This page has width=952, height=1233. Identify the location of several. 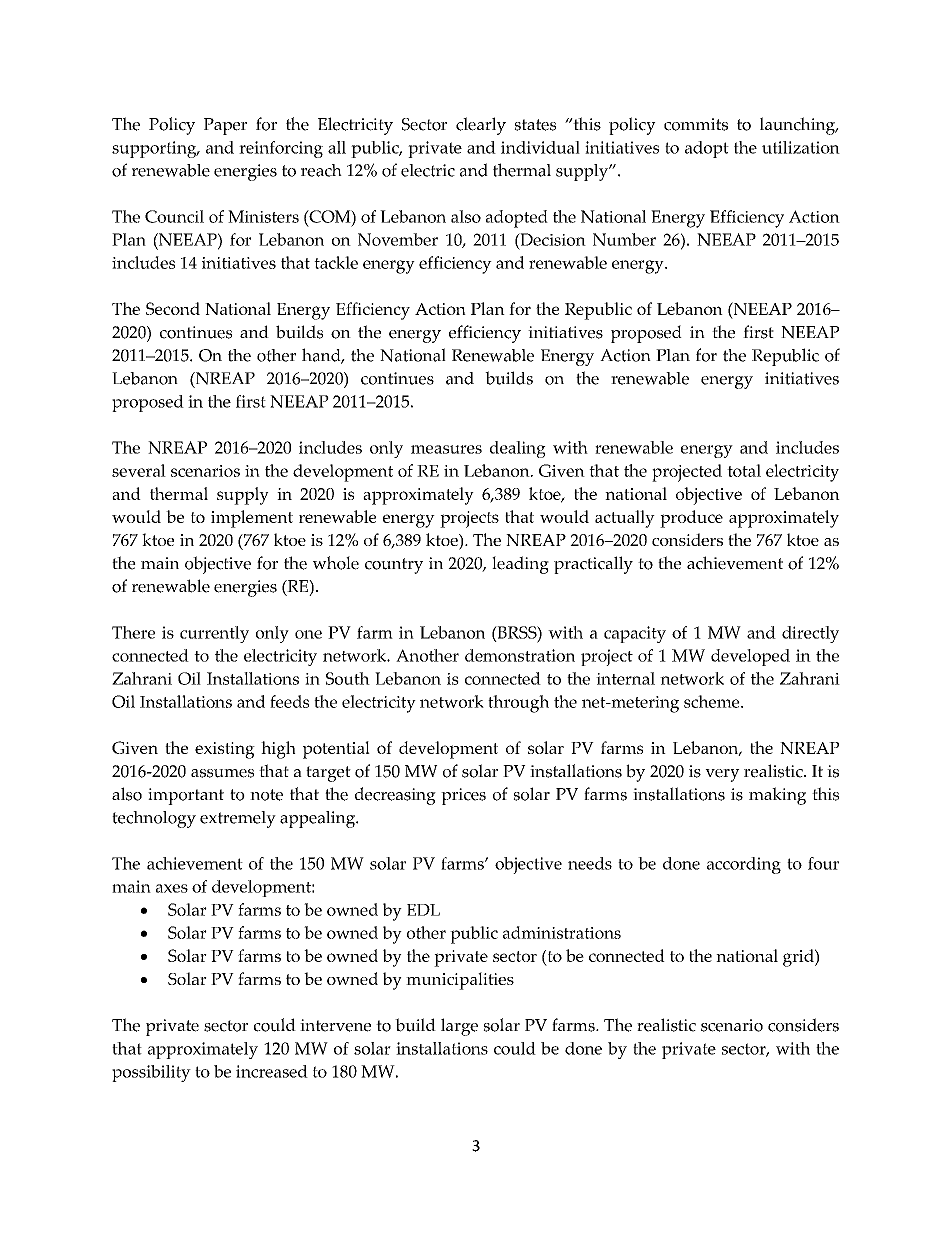
(139, 470).
